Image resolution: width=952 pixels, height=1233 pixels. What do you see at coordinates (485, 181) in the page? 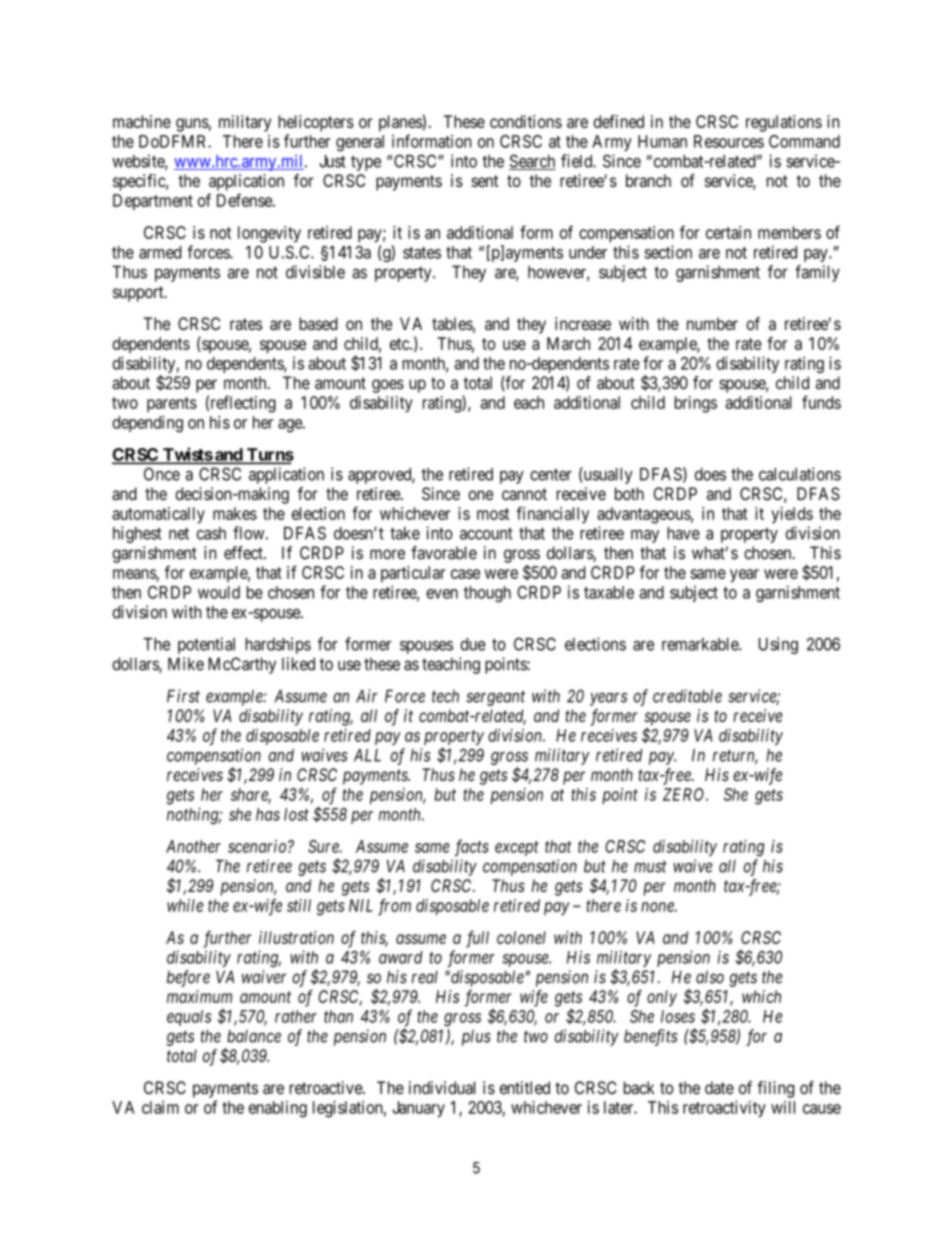
I see `sent` at bounding box center [485, 181].
